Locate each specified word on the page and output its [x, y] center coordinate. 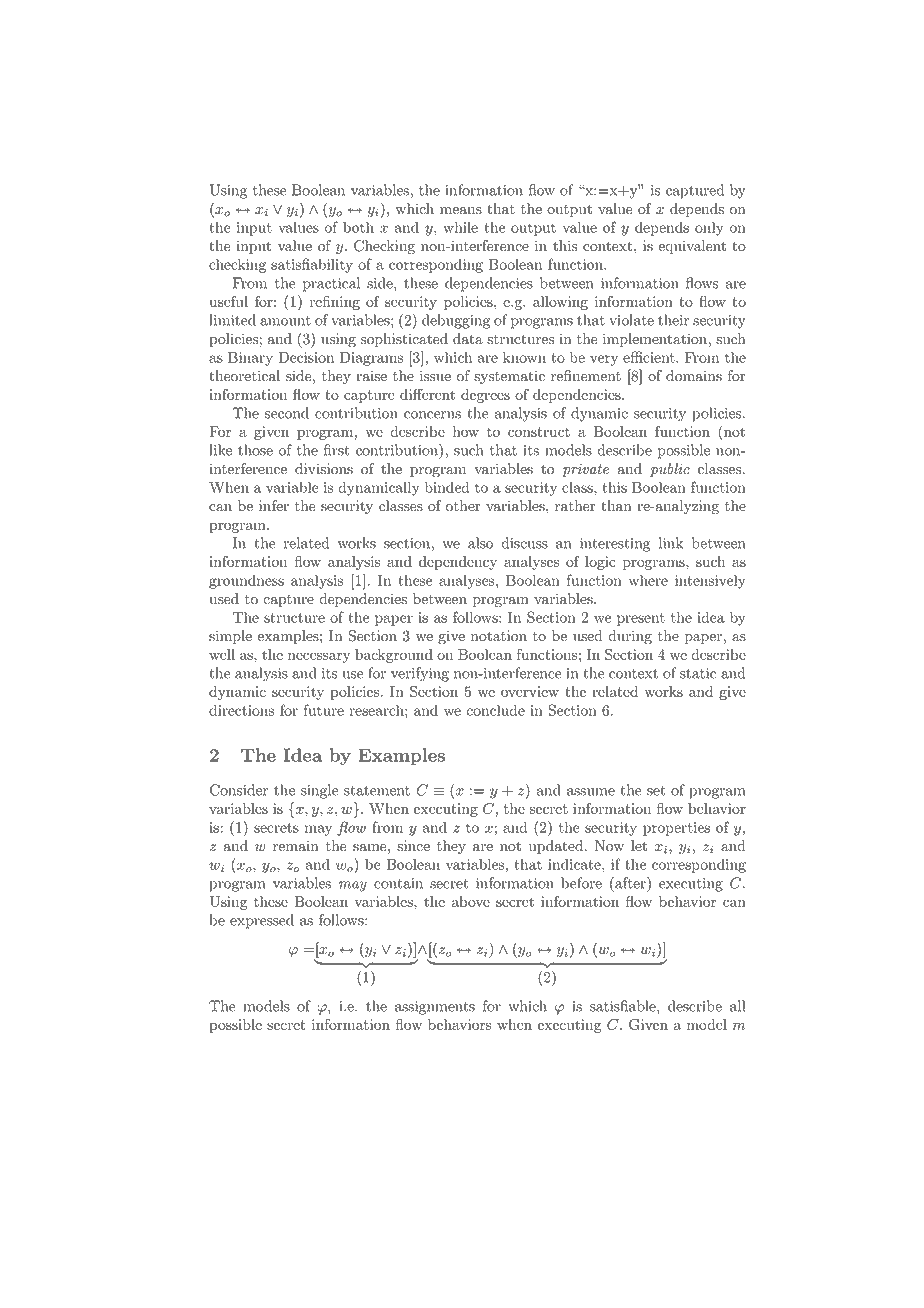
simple [230, 637]
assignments [435, 1008]
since [413, 846]
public [670, 470]
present [641, 619]
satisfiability [312, 265]
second [287, 413]
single [319, 791]
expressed [262, 921]
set [656, 791]
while [460, 227]
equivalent [692, 247]
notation [499, 636]
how [466, 431]
